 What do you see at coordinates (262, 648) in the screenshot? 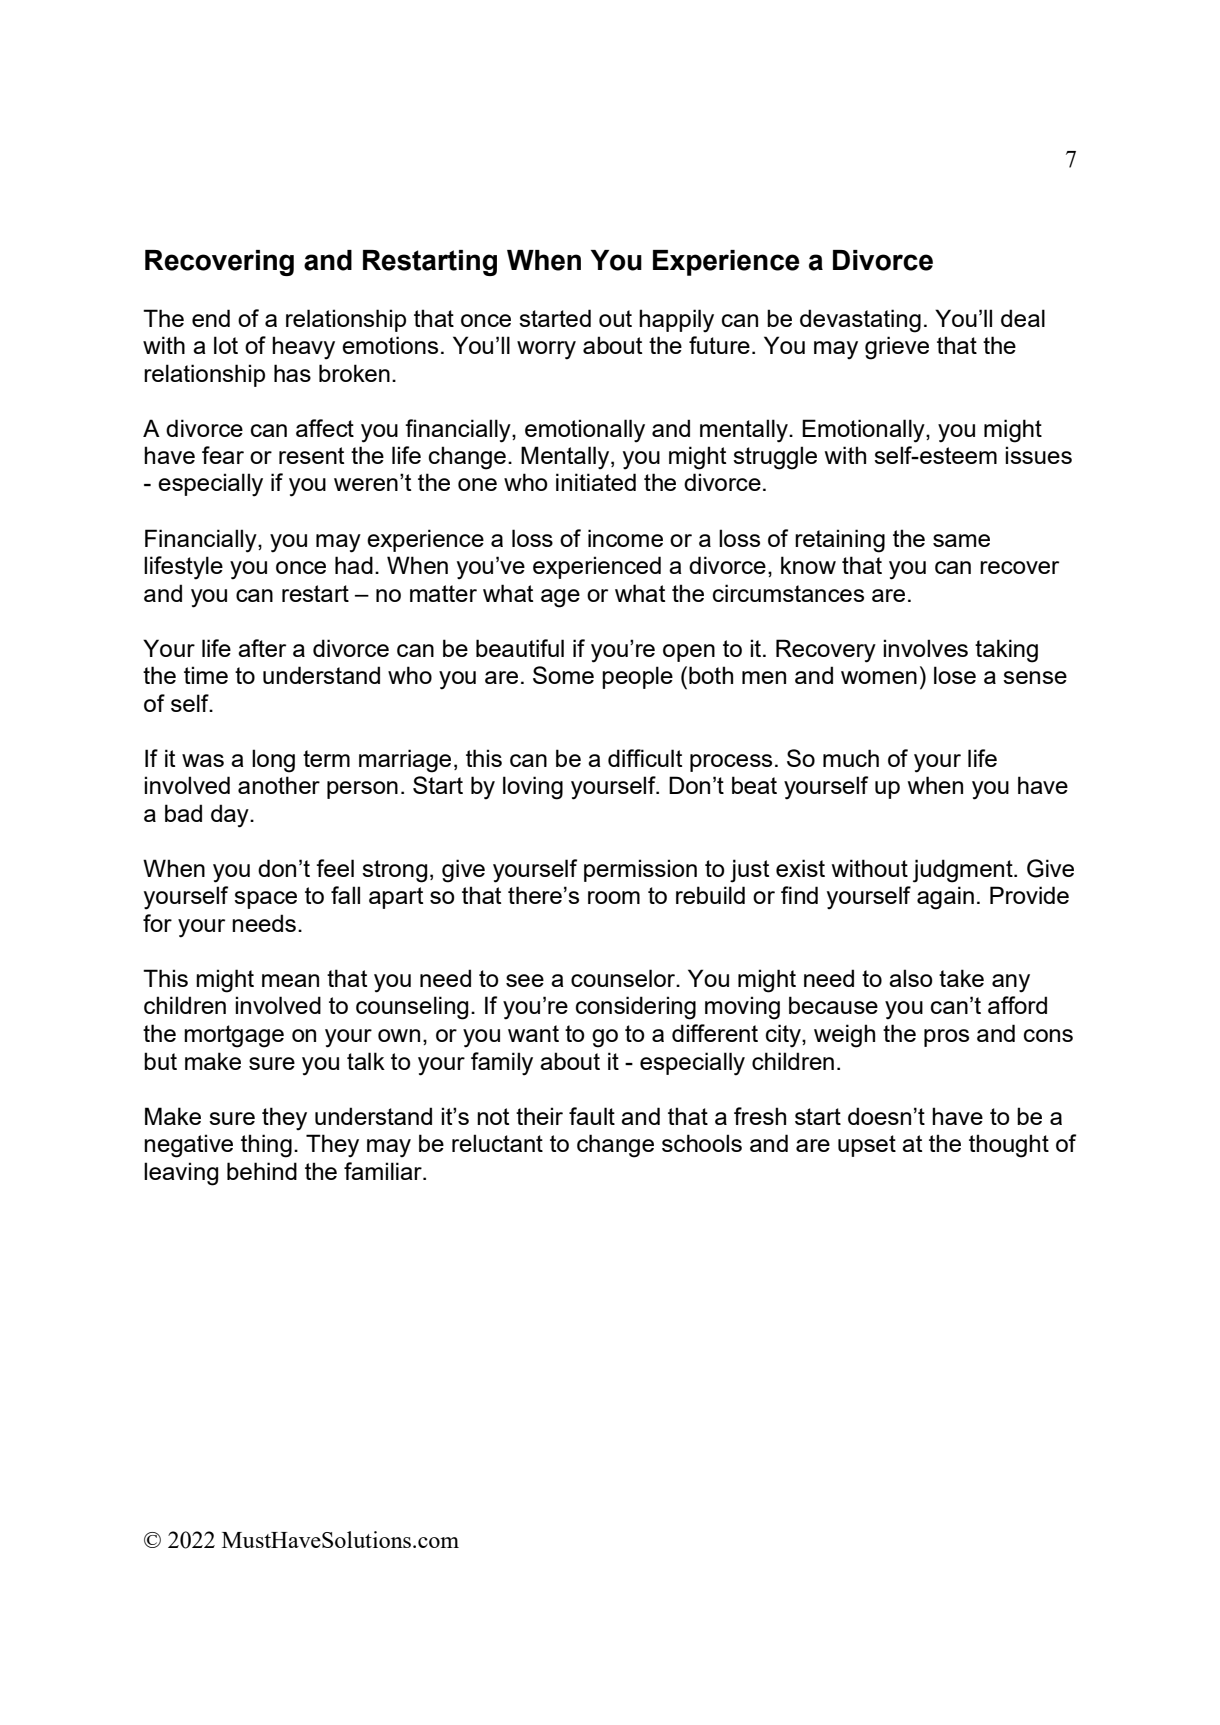
I see `after` at bounding box center [262, 648].
